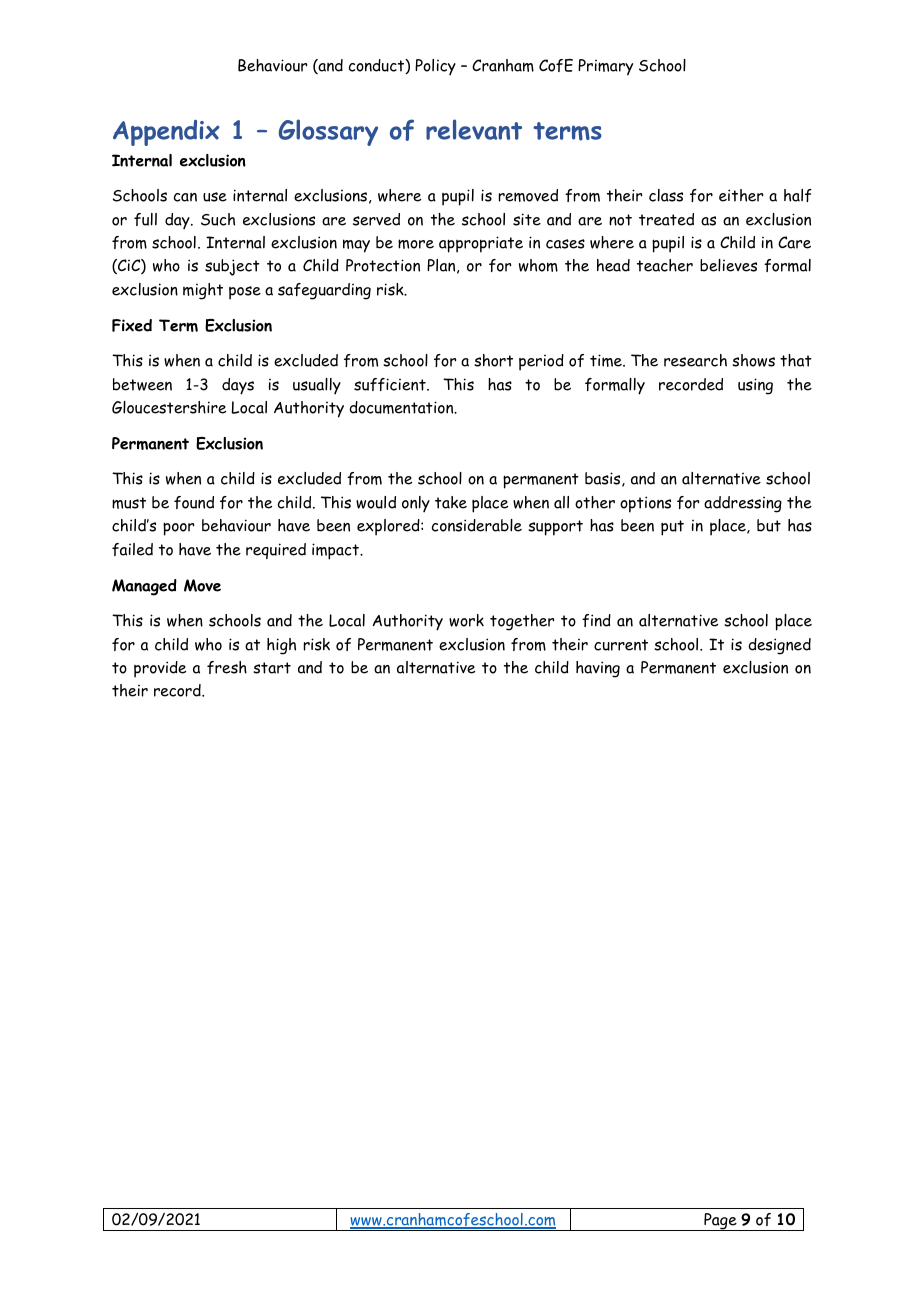 This screenshot has width=924, height=1307. Describe the element at coordinates (166, 133) in the screenshot. I see `Appendix` at that location.
